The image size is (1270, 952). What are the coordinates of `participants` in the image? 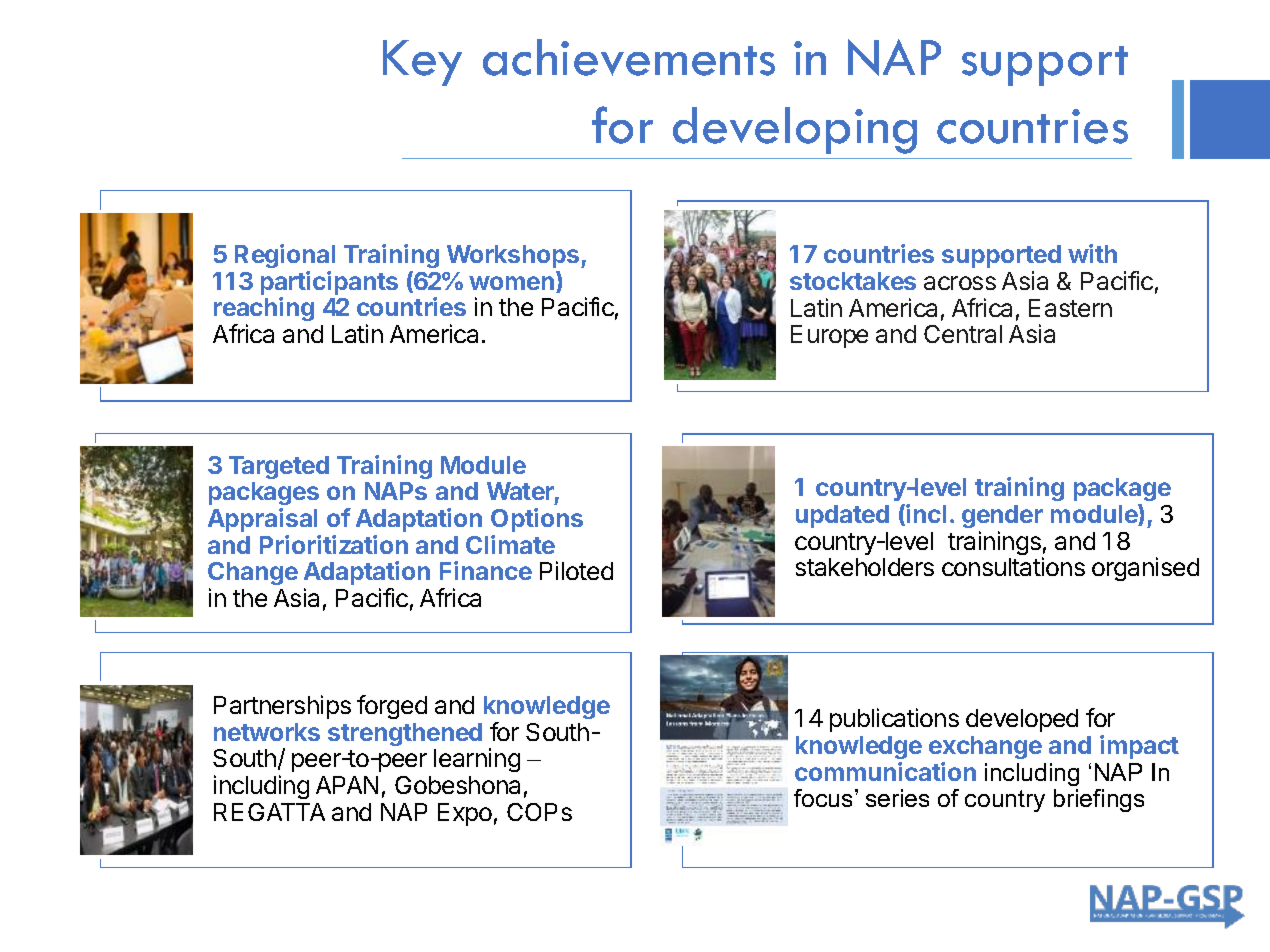 It's located at (329, 284).
